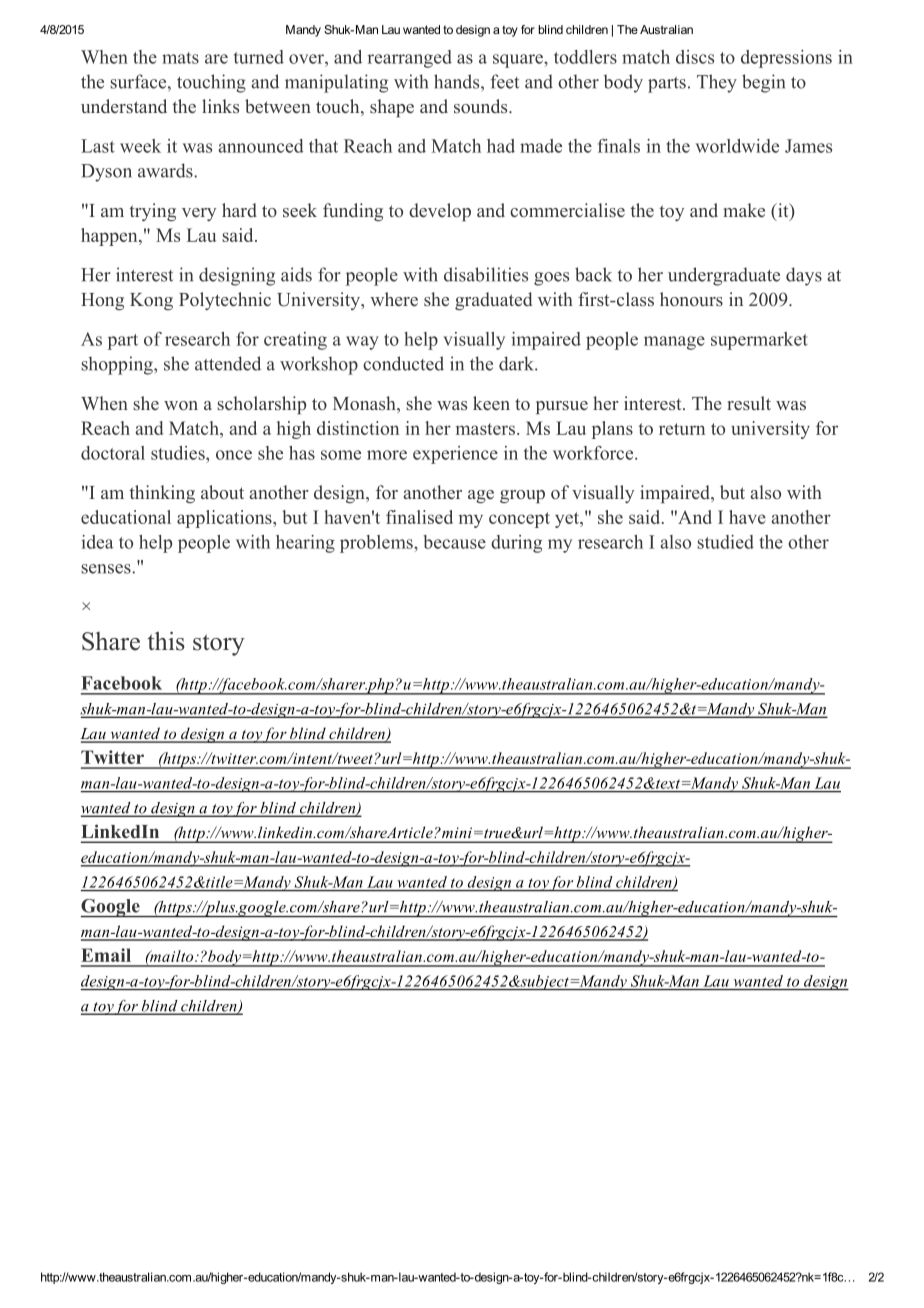 The image size is (924, 1308). I want to click on studied, so click(725, 542).
